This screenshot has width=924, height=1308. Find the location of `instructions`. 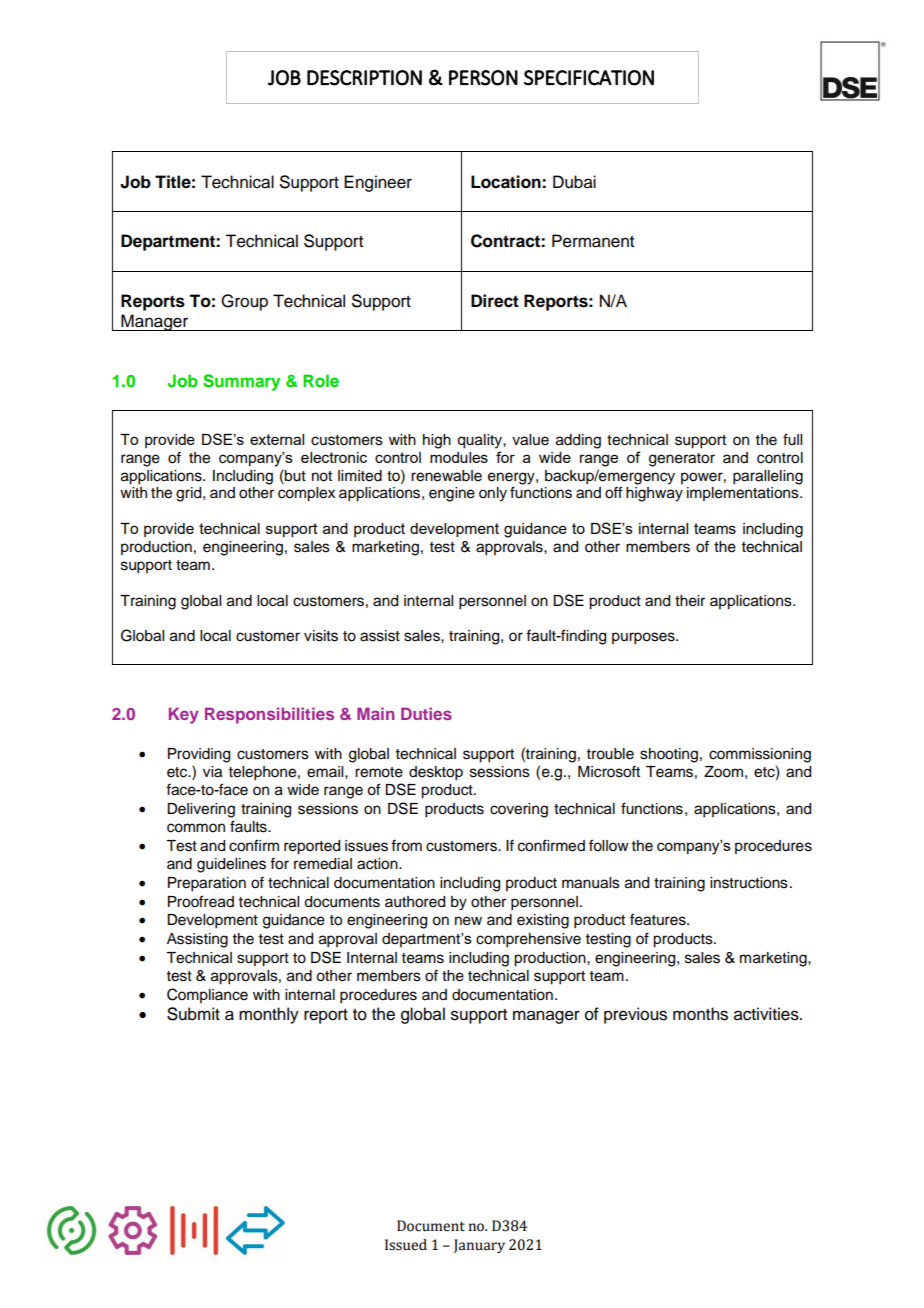

instructions is located at coordinates (749, 883).
